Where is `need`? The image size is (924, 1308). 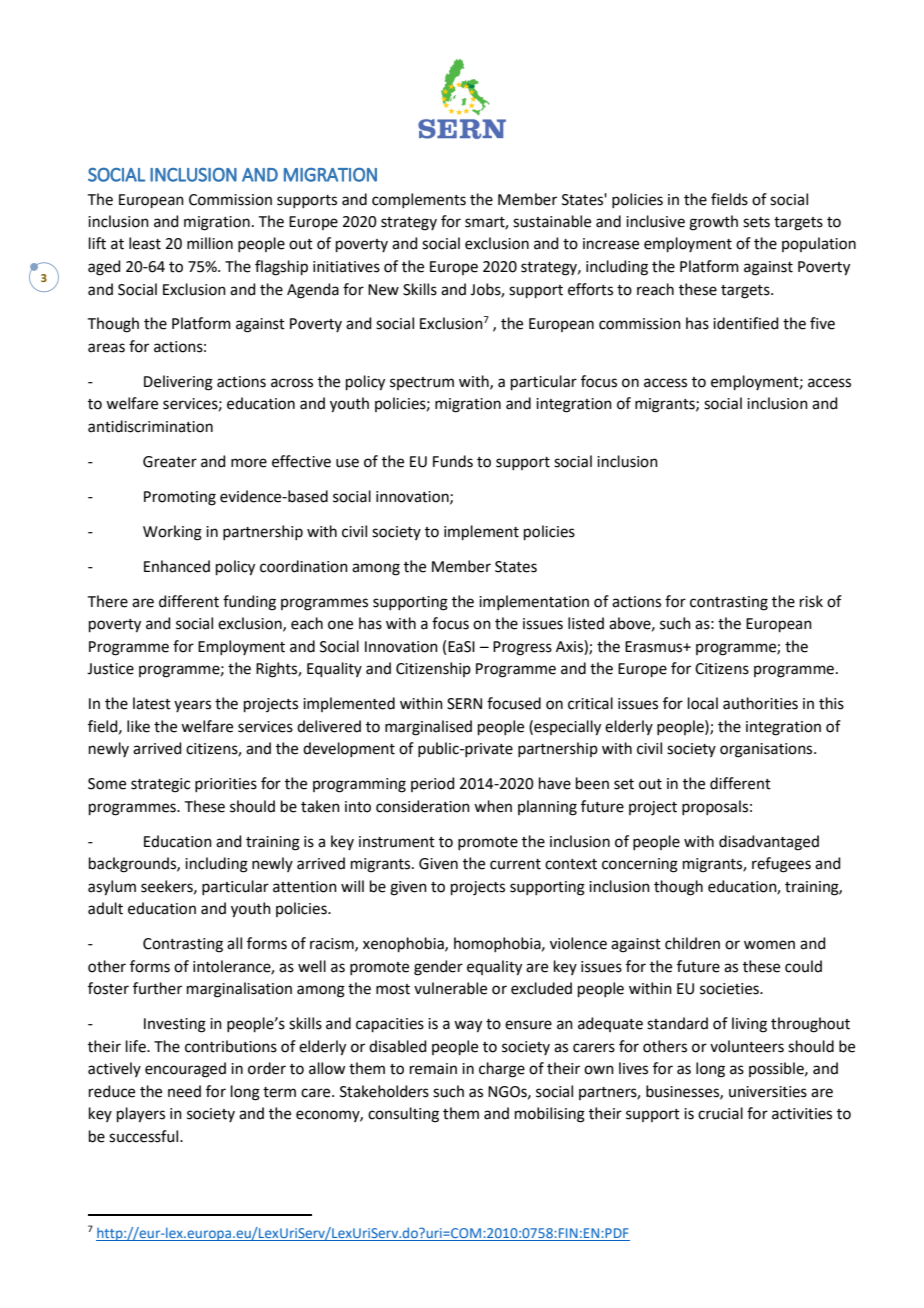 need is located at coordinates (184, 1091).
